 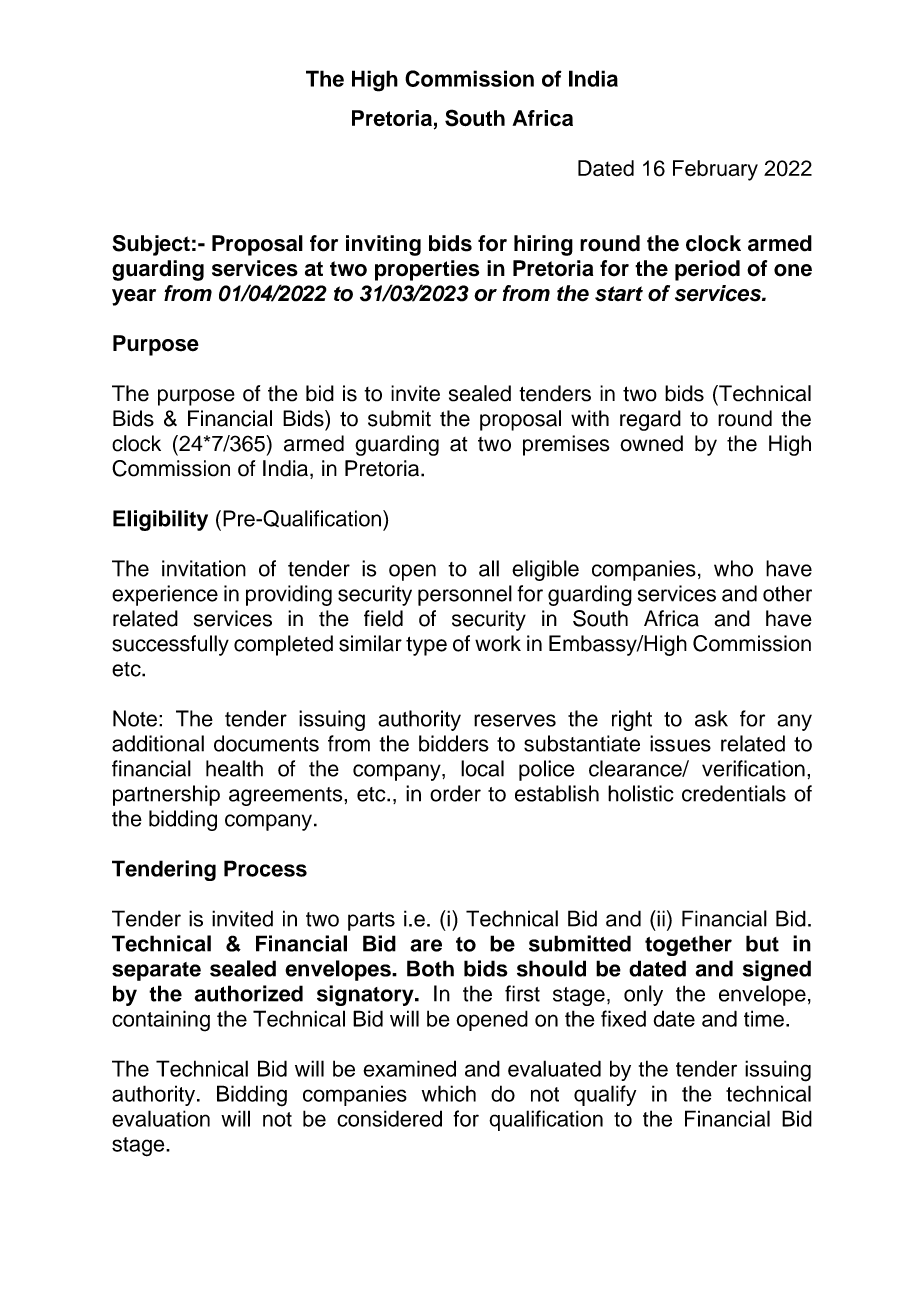 I want to click on evaluation, so click(x=161, y=1118).
